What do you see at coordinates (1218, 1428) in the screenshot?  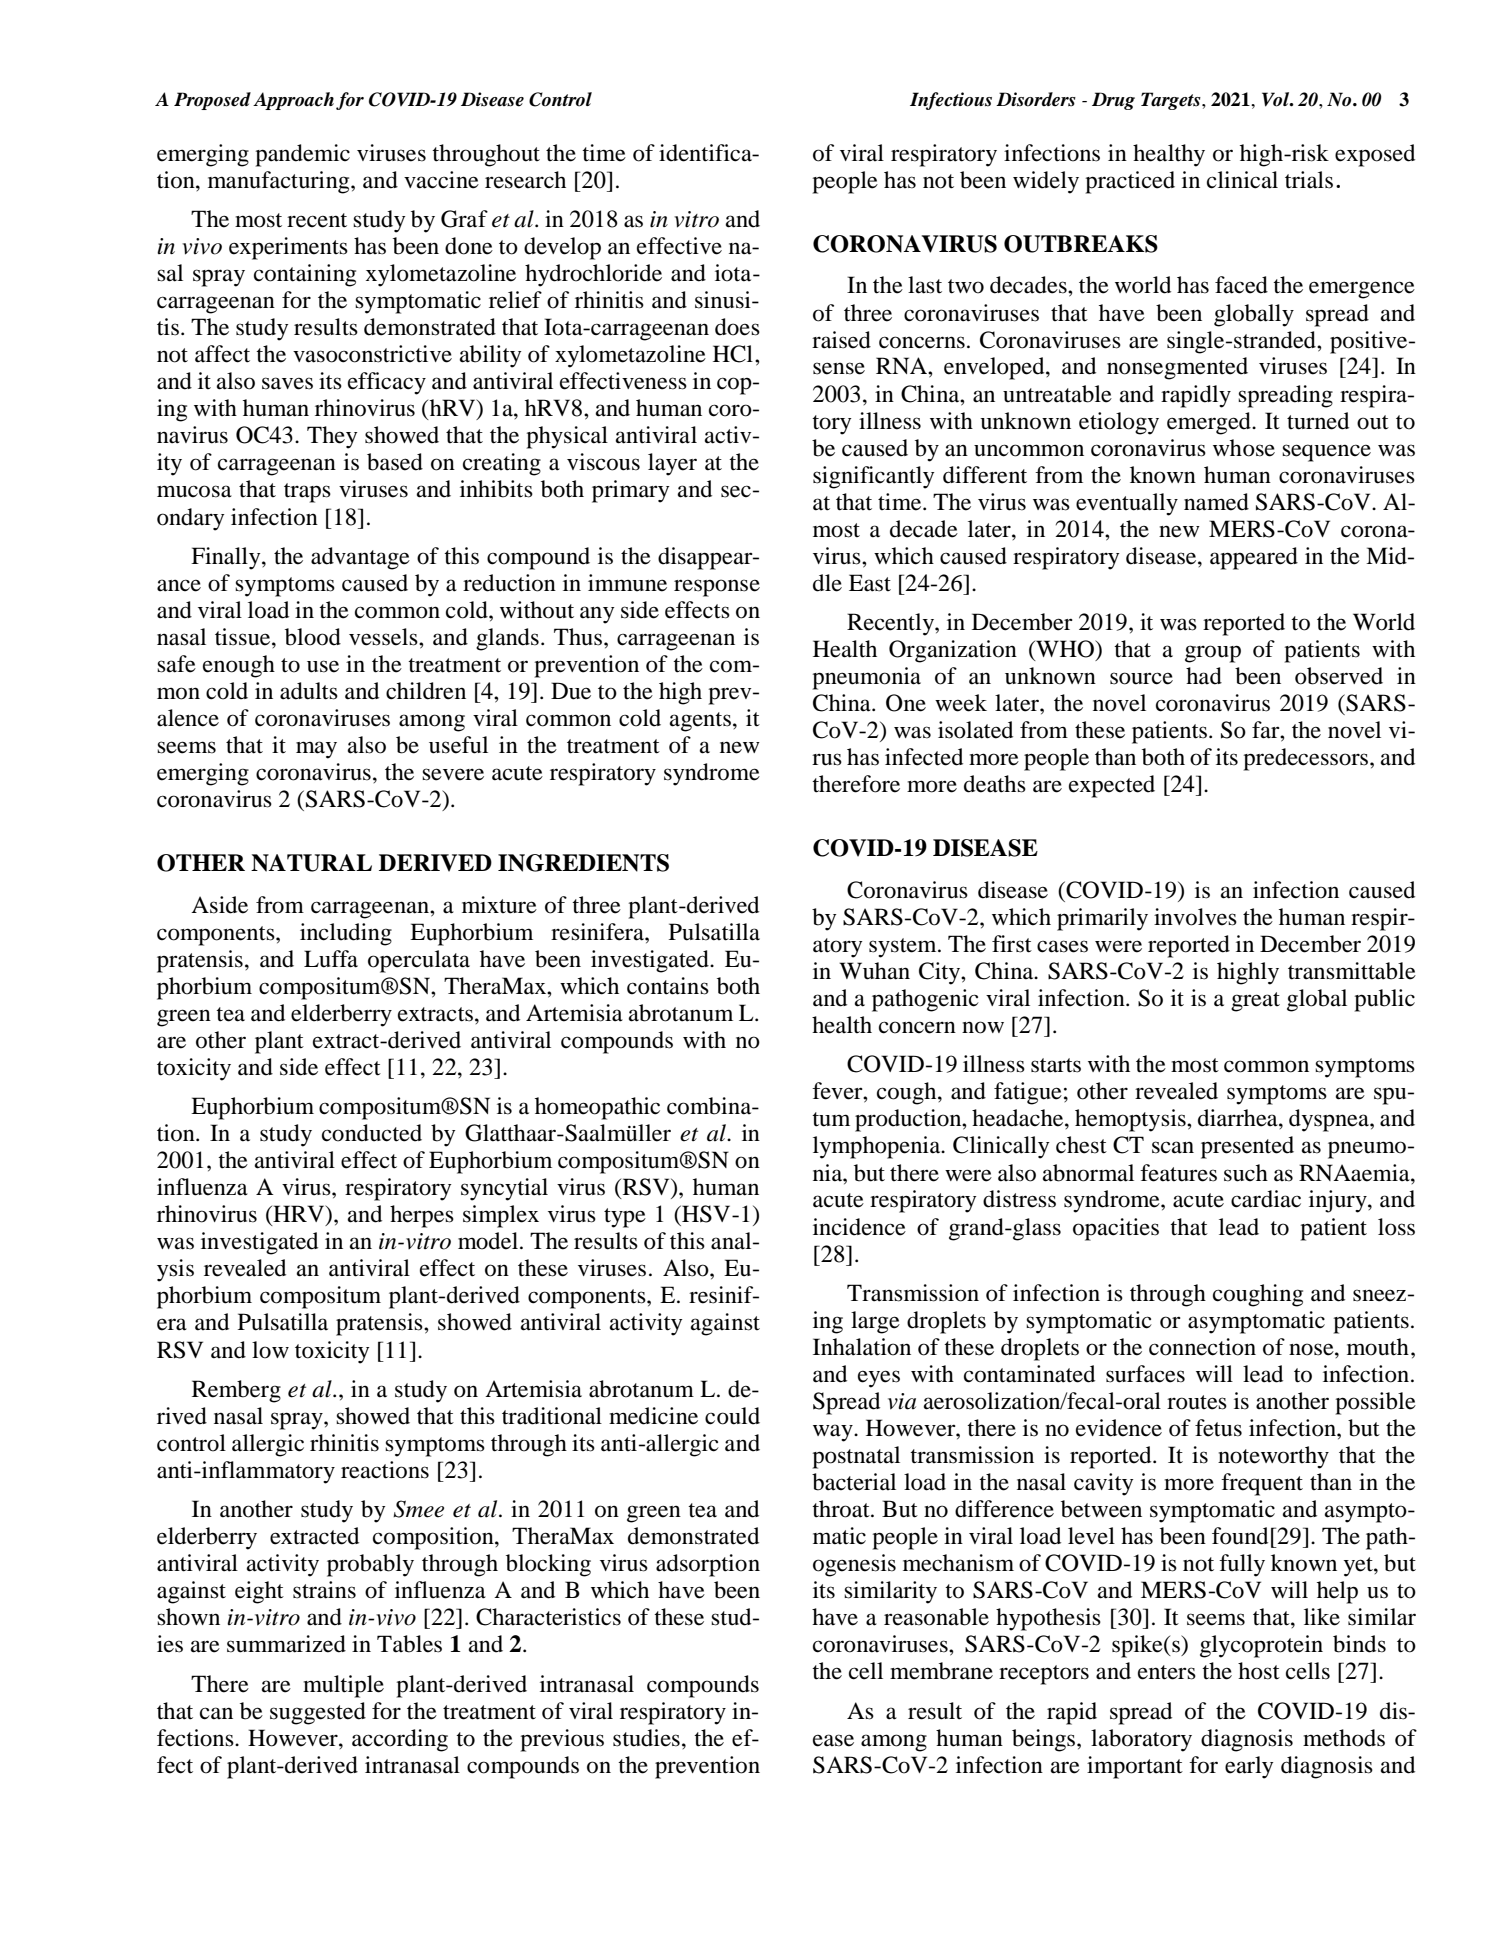 I see `fetus` at bounding box center [1218, 1428].
